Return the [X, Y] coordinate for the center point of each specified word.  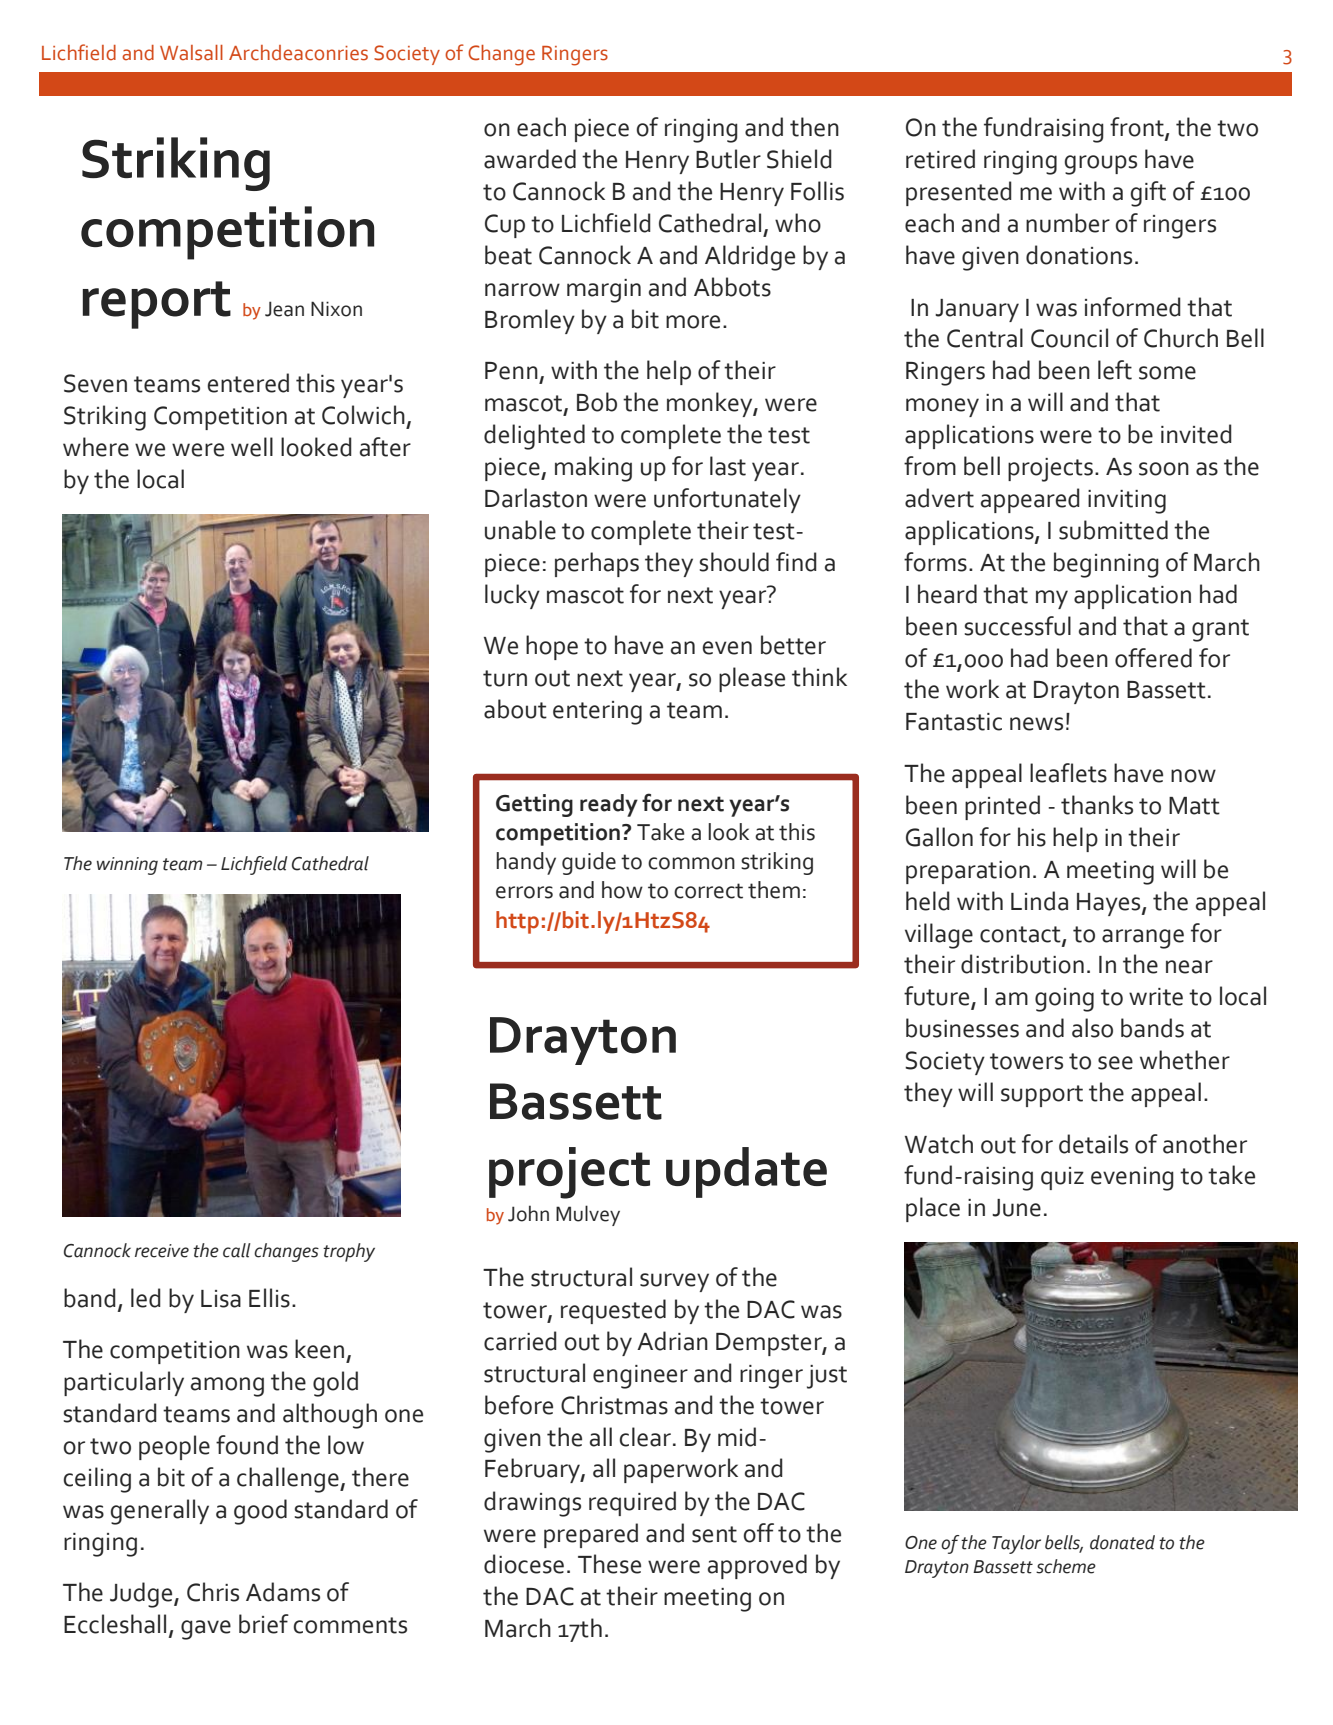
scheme [1066, 1566]
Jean [284, 309]
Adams [283, 1592]
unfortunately [727, 500]
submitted [1113, 530]
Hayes [1110, 904]
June [1016, 1208]
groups [1101, 165]
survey [674, 1282]
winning [127, 866]
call [237, 1250]
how [622, 890]
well [252, 447]
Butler [728, 159]
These [609, 1564]
